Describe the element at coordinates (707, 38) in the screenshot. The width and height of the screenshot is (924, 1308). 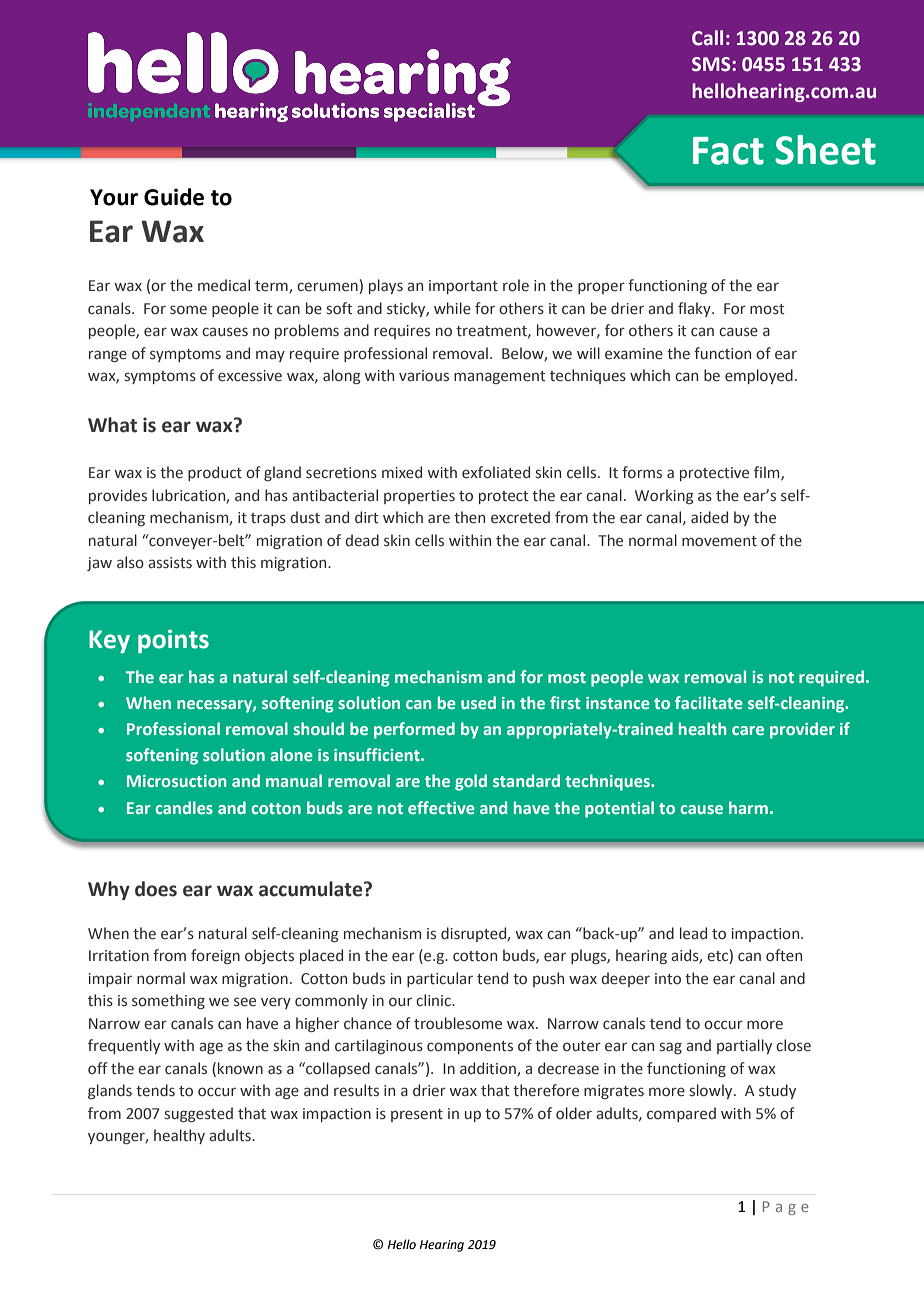
I see `Call` at that location.
